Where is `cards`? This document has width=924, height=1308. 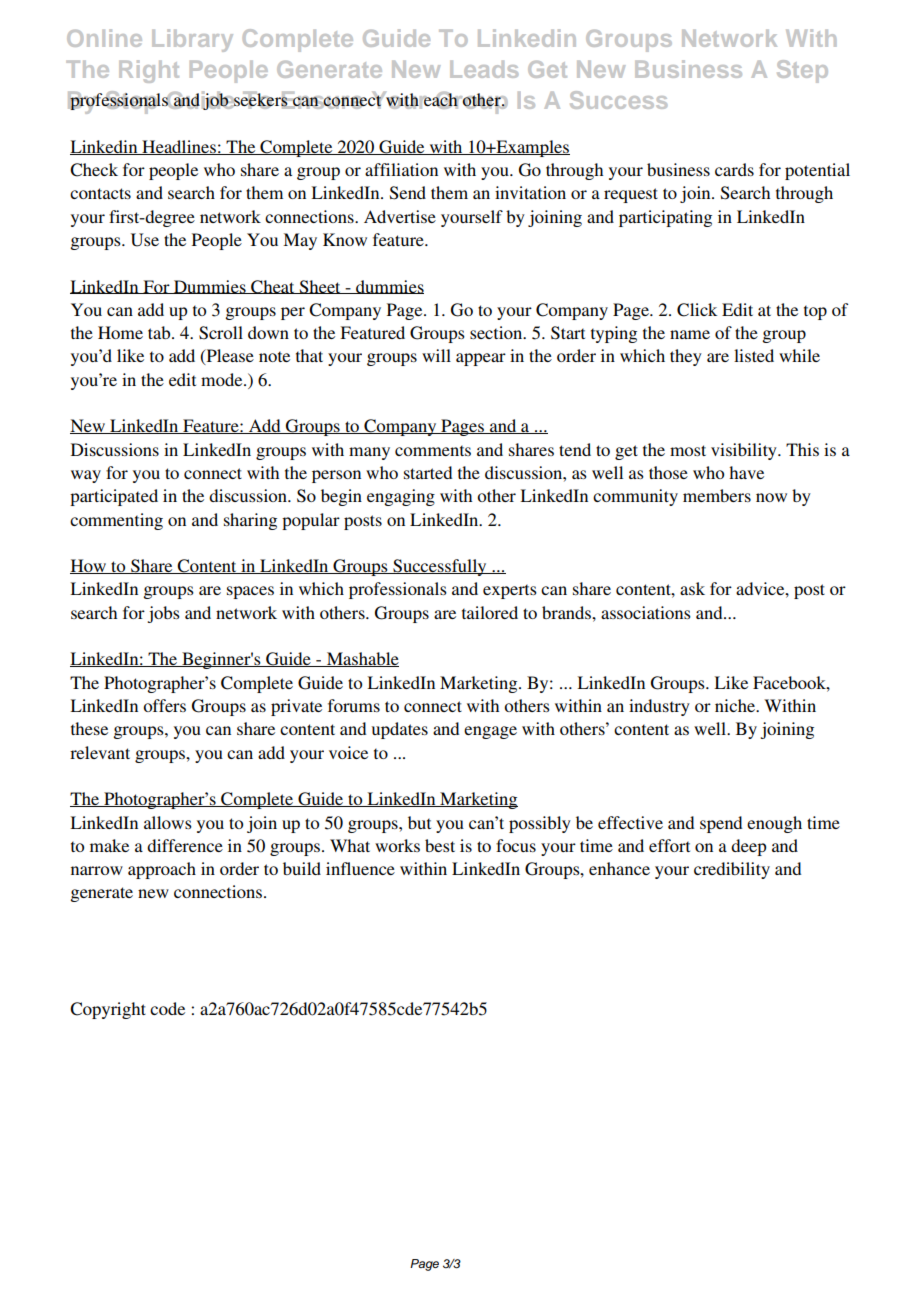 cards is located at coordinates (734, 169).
